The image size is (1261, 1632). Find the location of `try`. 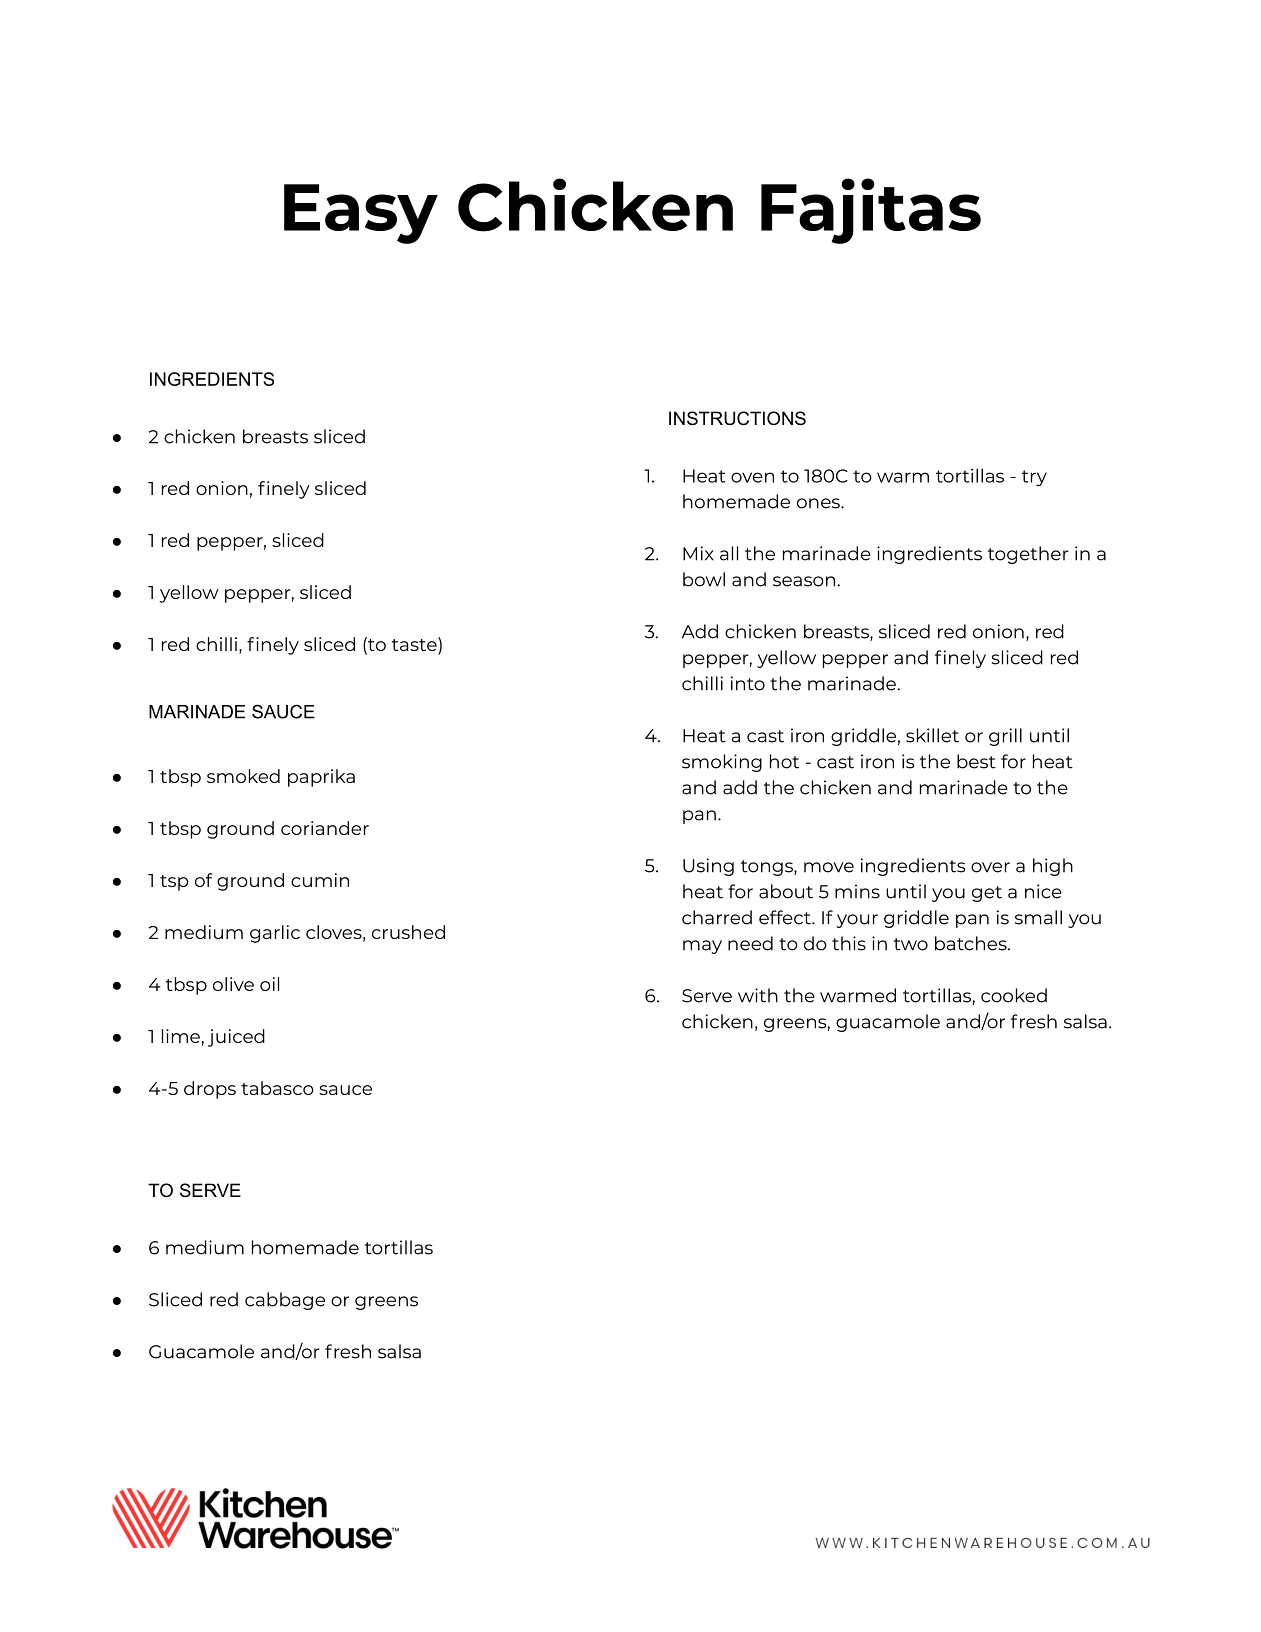

try is located at coordinates (1034, 478).
